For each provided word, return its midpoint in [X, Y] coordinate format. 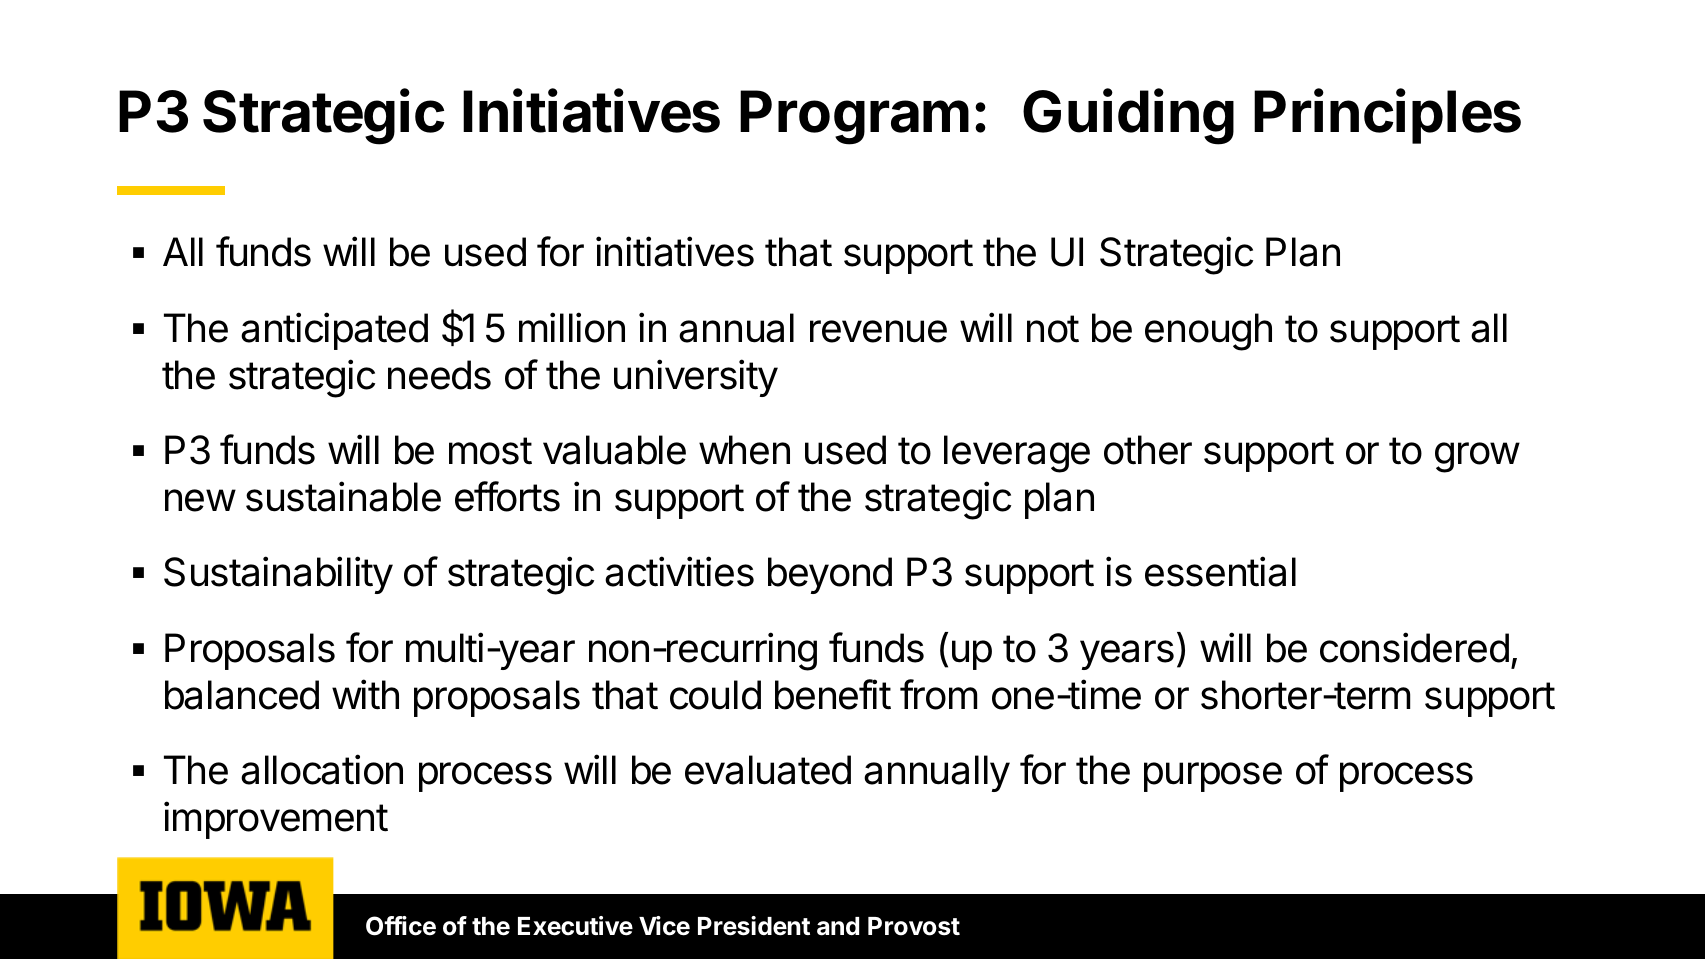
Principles [1387, 116]
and [838, 926]
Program [854, 117]
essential [1220, 571]
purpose [1213, 777]
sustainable [343, 496]
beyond [830, 575]
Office [401, 926]
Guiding [1128, 117]
